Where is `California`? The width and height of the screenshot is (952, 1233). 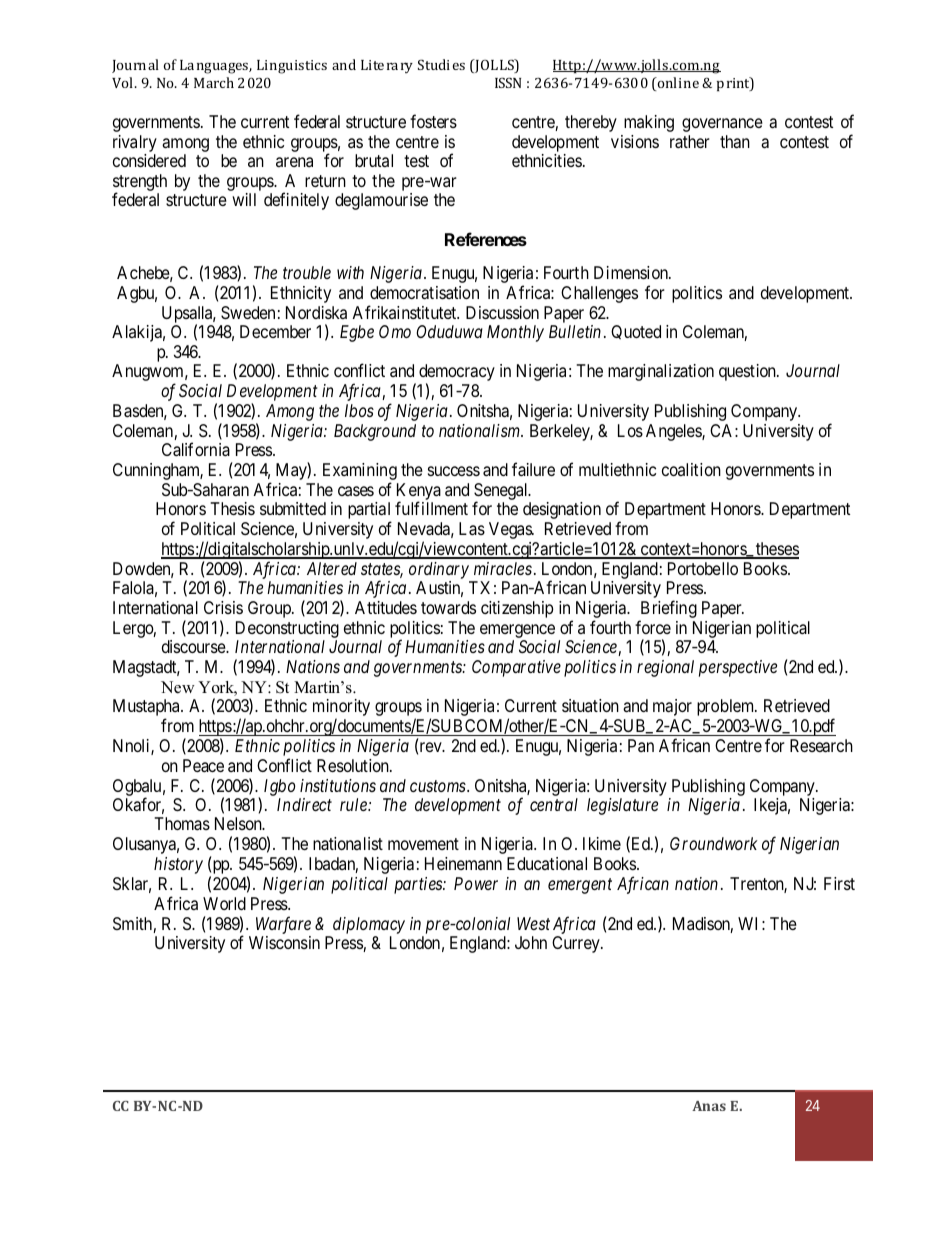
California is located at coordinates (196, 449).
